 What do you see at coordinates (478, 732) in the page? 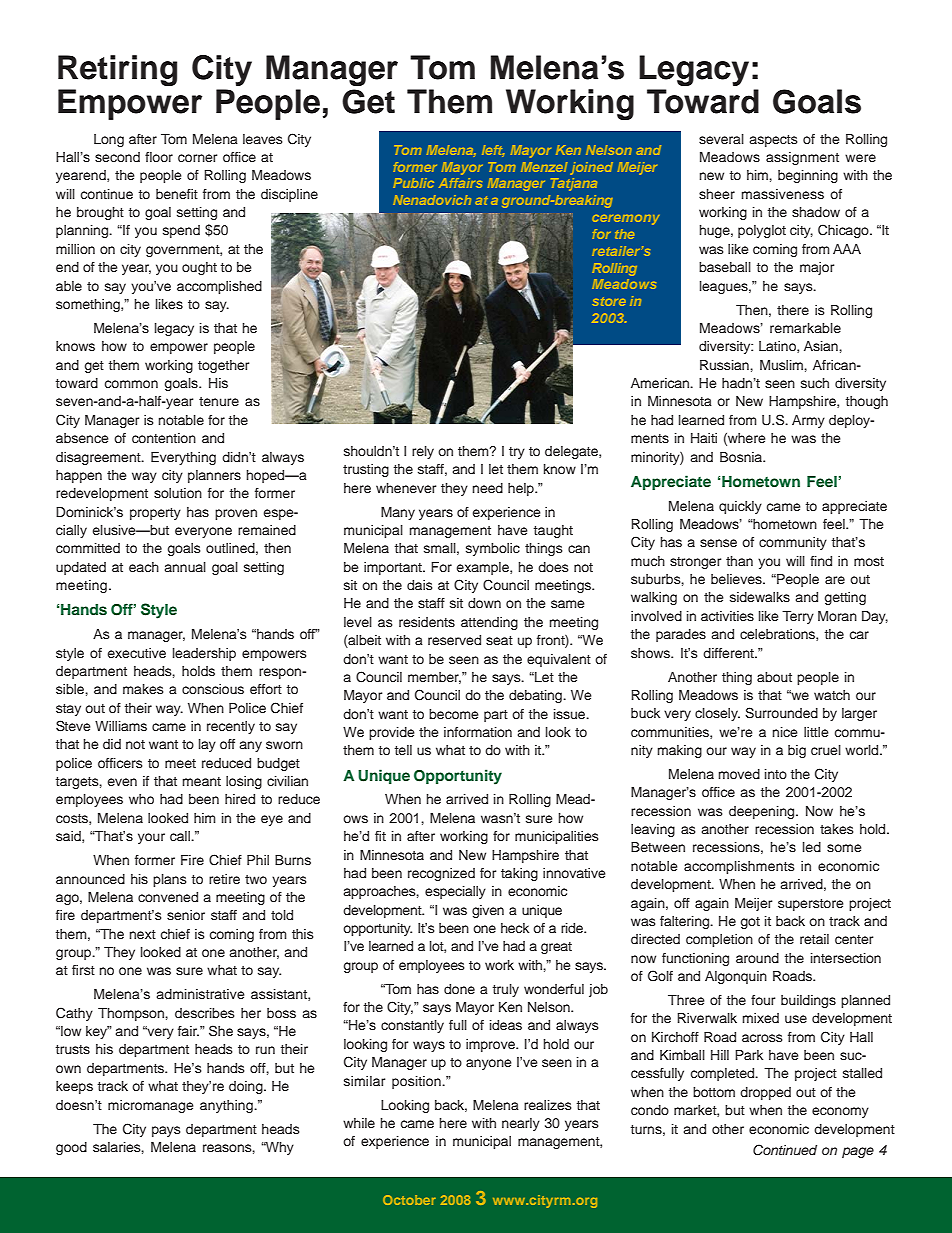
I see `information` at bounding box center [478, 732].
